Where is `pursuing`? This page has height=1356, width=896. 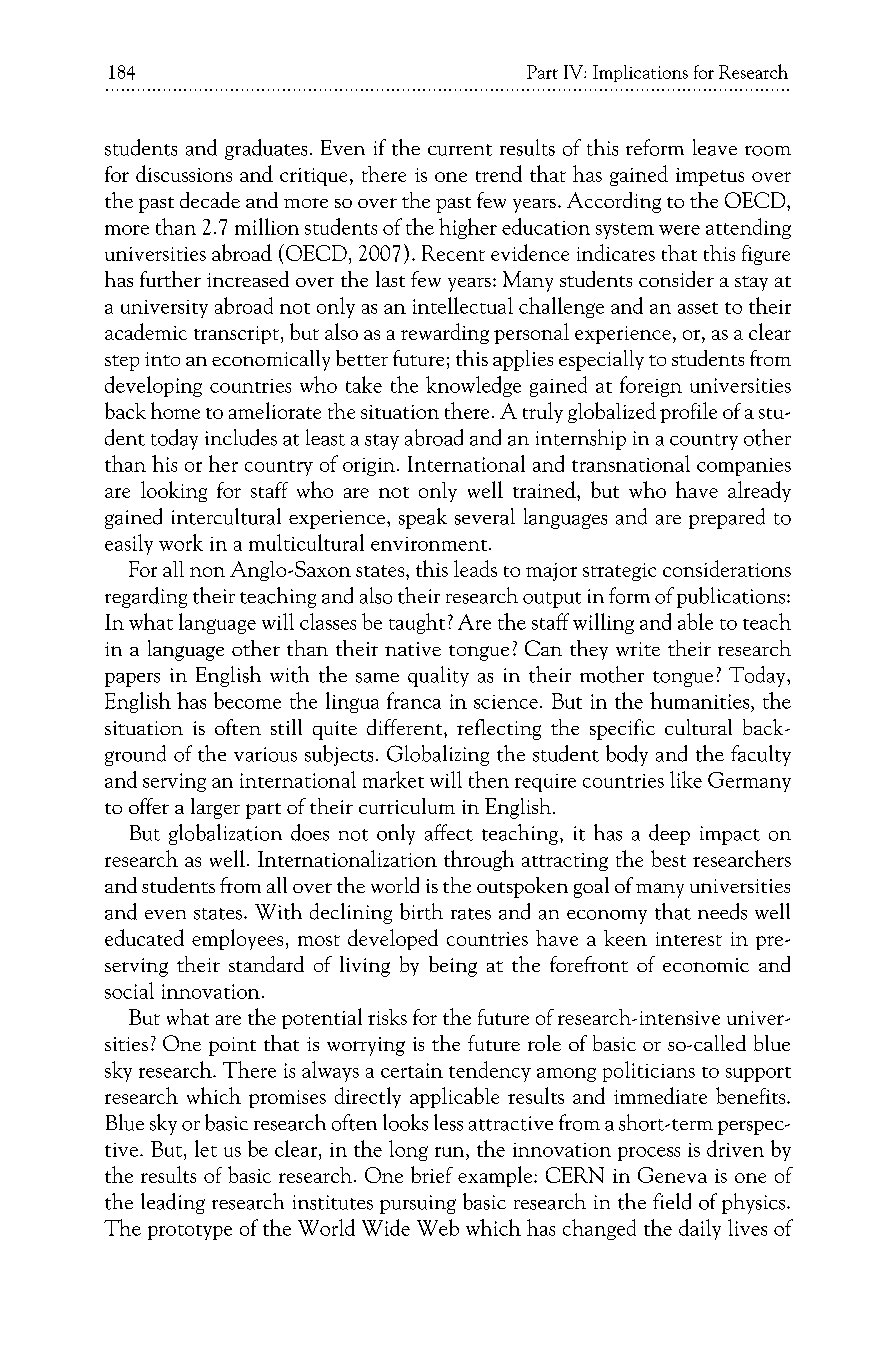 pursuing is located at coordinates (418, 1204).
